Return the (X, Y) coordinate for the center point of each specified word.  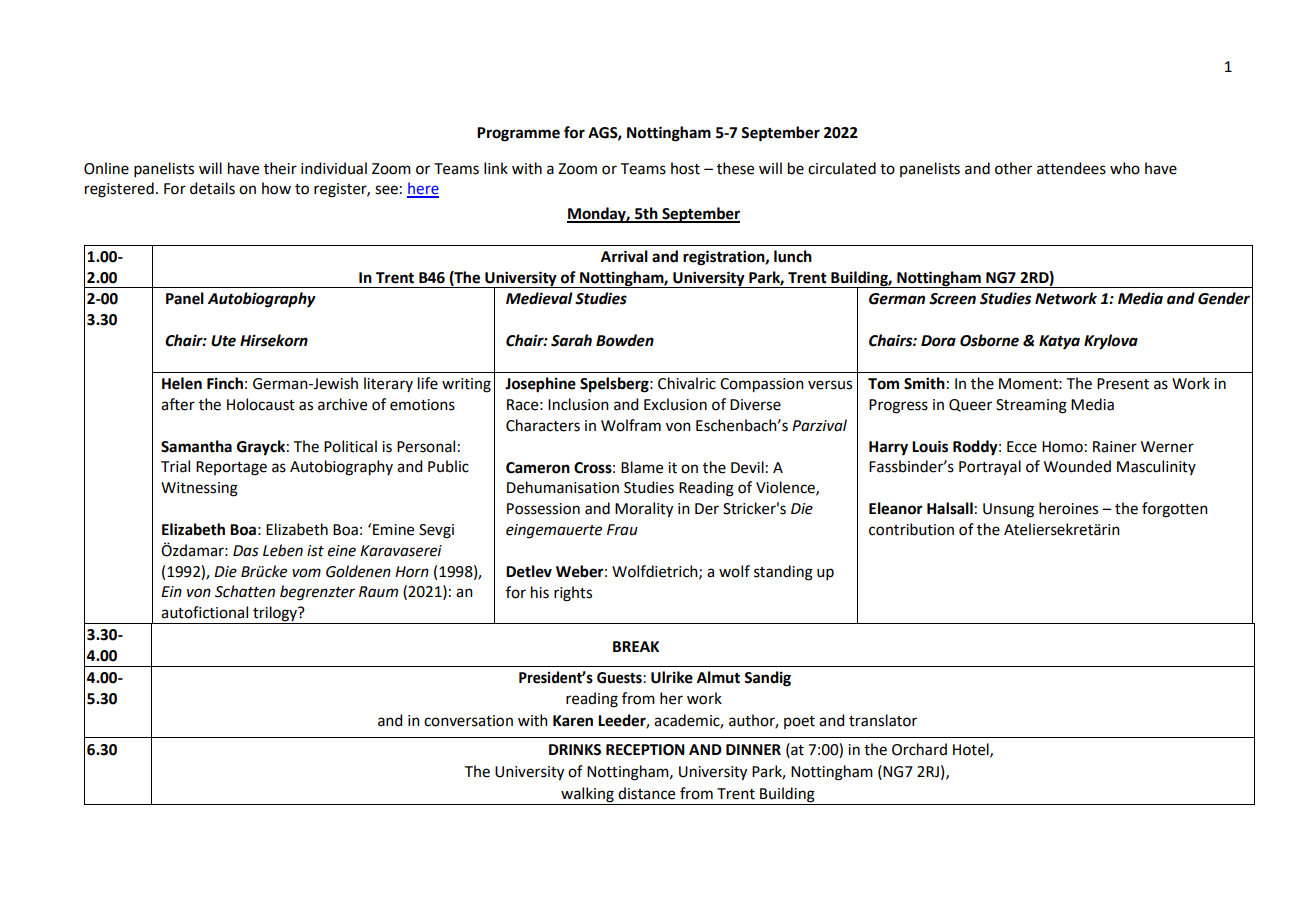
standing (783, 573)
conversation (468, 721)
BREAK (636, 646)
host (685, 168)
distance (646, 793)
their (280, 168)
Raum (378, 592)
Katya (1059, 342)
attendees (1071, 168)
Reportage (231, 468)
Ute (223, 341)
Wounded (1077, 466)
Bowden (625, 340)
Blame (642, 467)
